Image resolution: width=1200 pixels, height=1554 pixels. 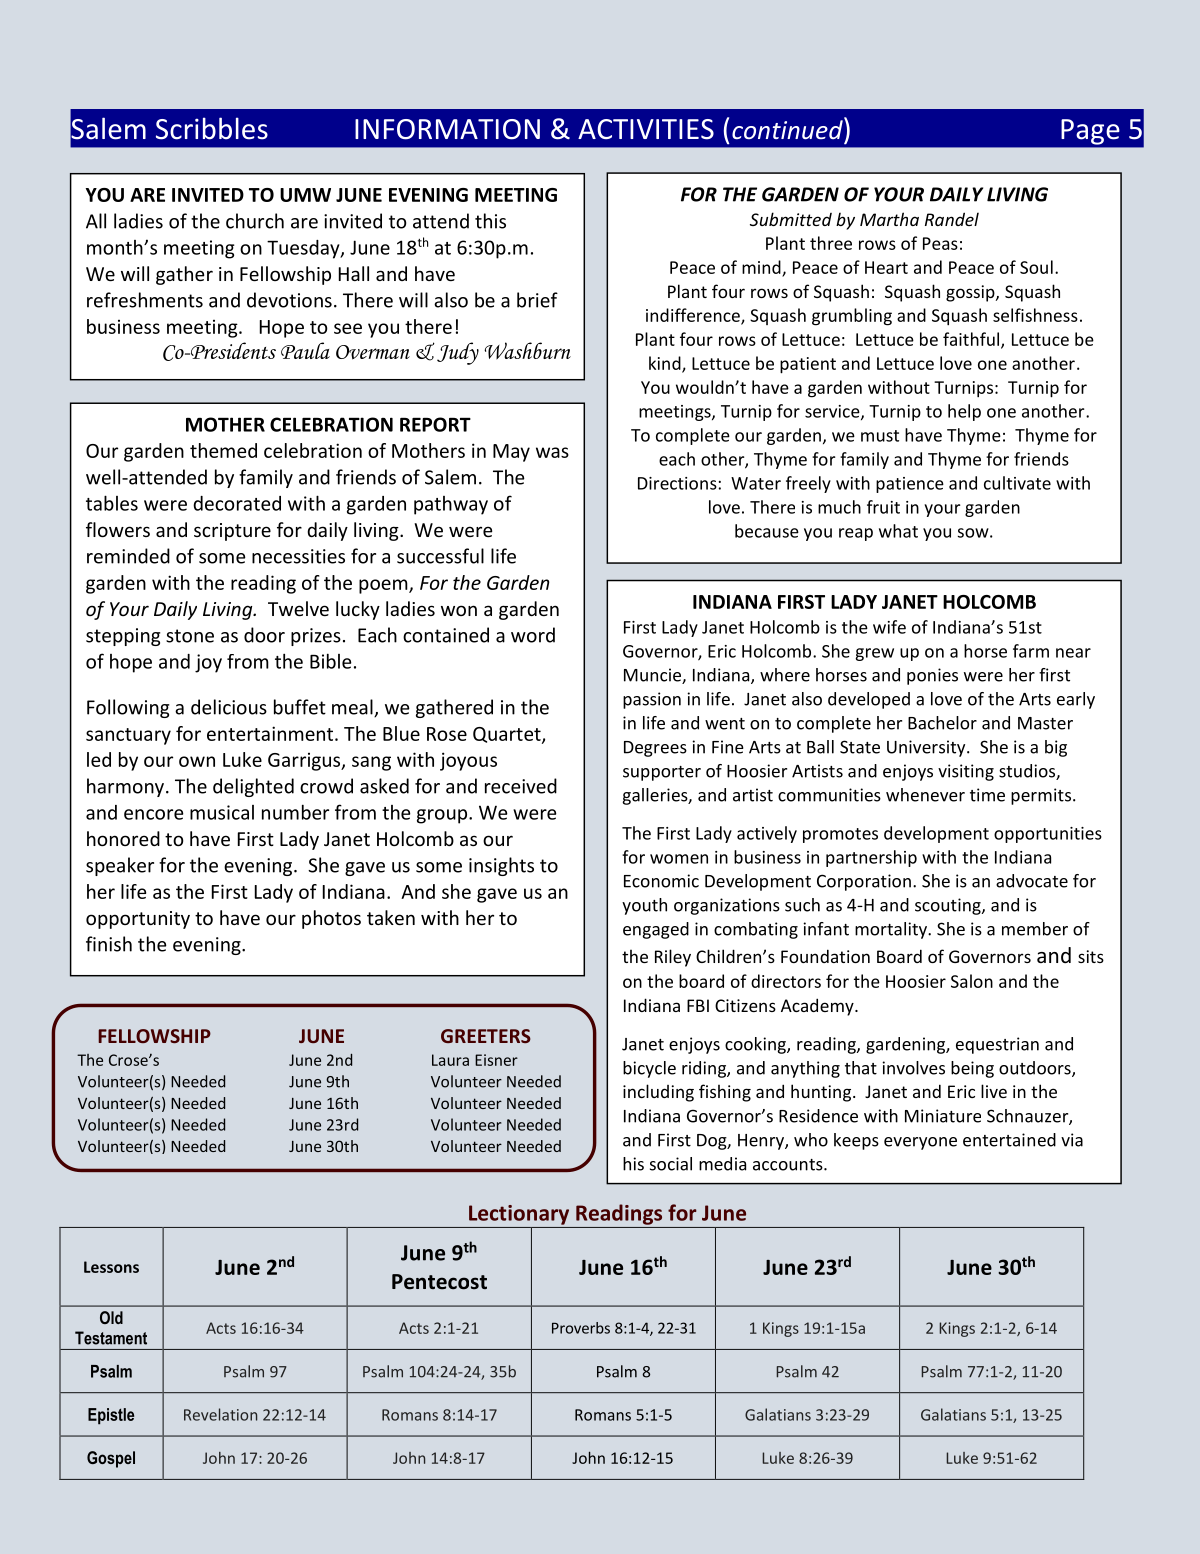 What do you see at coordinates (952, 219) in the page?
I see `Randel` at bounding box center [952, 219].
